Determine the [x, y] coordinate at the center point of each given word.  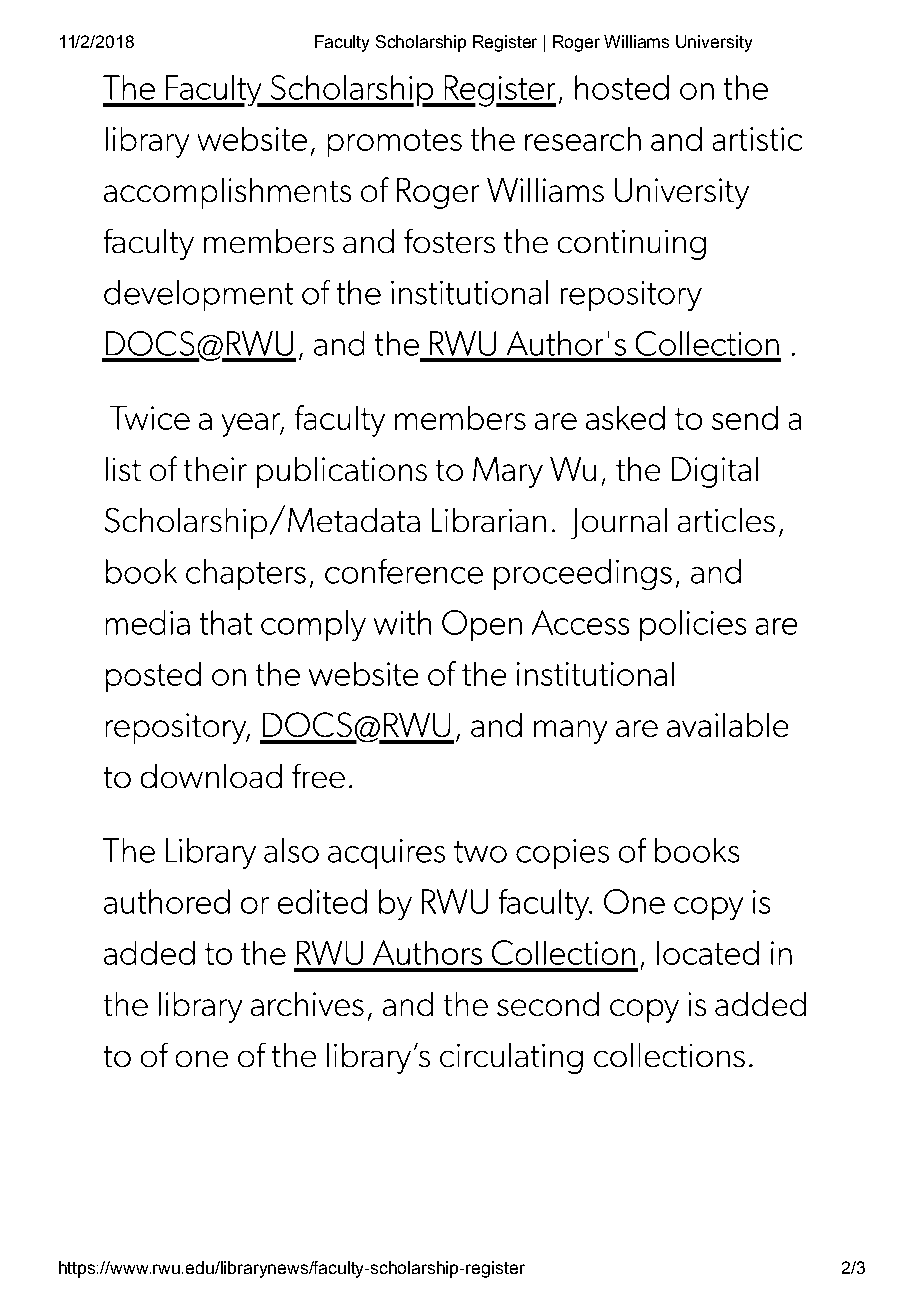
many [570, 732]
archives [307, 1004]
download [211, 776]
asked [625, 418]
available [727, 725]
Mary [508, 472]
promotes [395, 143]
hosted [622, 87]
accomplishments [227, 193]
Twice [150, 418]
